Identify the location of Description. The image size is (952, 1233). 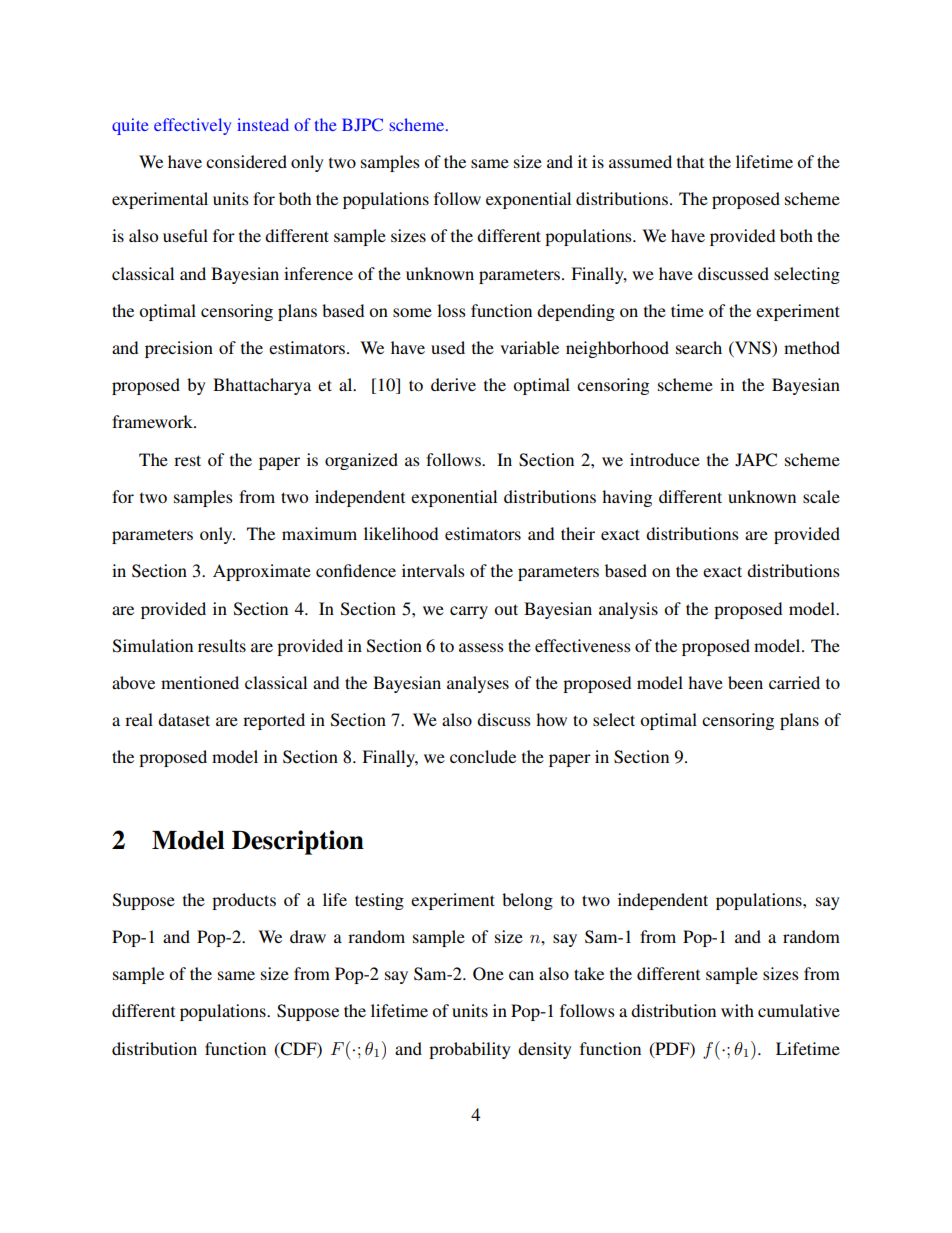
(298, 842).
